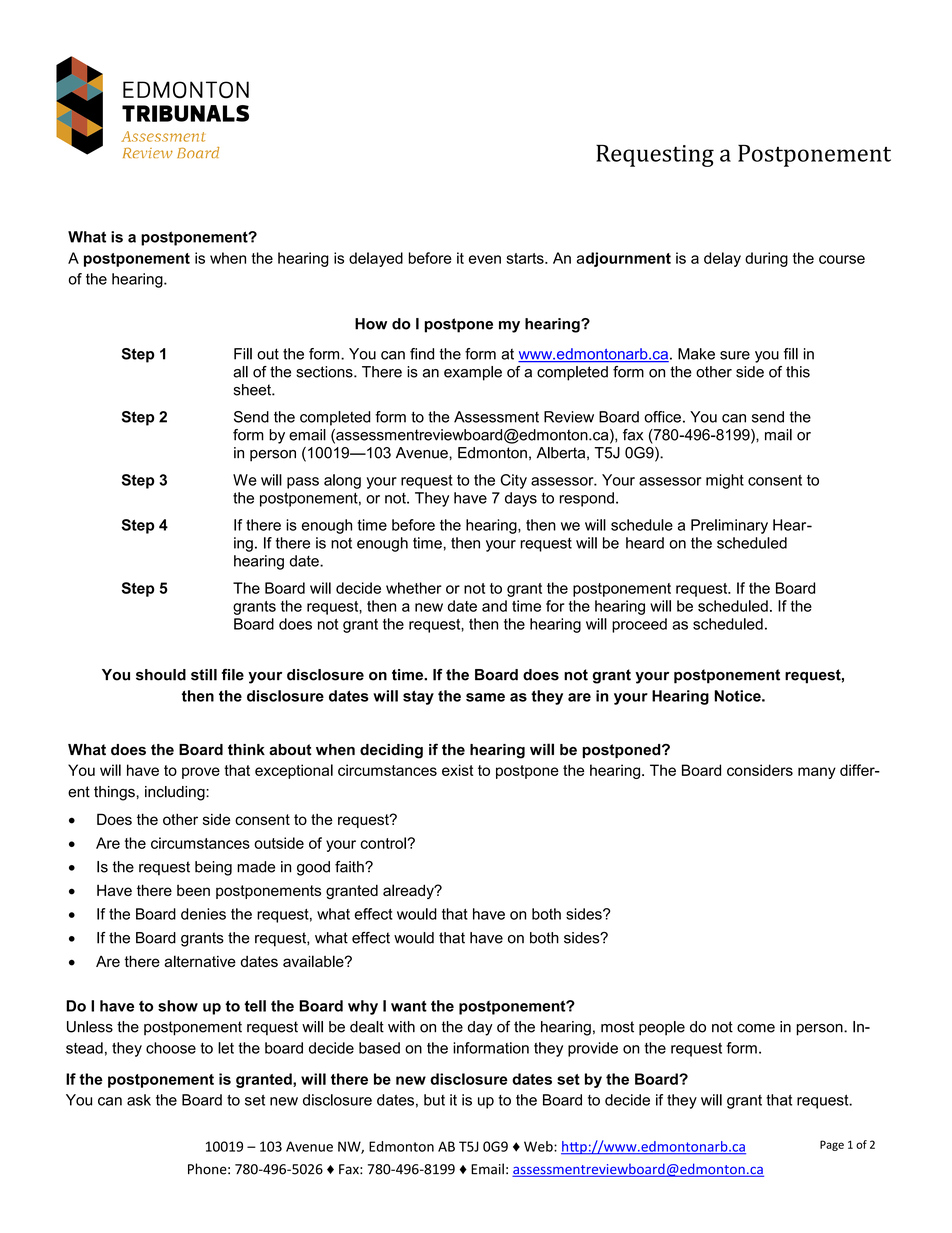 This document has height=1233, width=952. I want to click on during, so click(766, 259).
